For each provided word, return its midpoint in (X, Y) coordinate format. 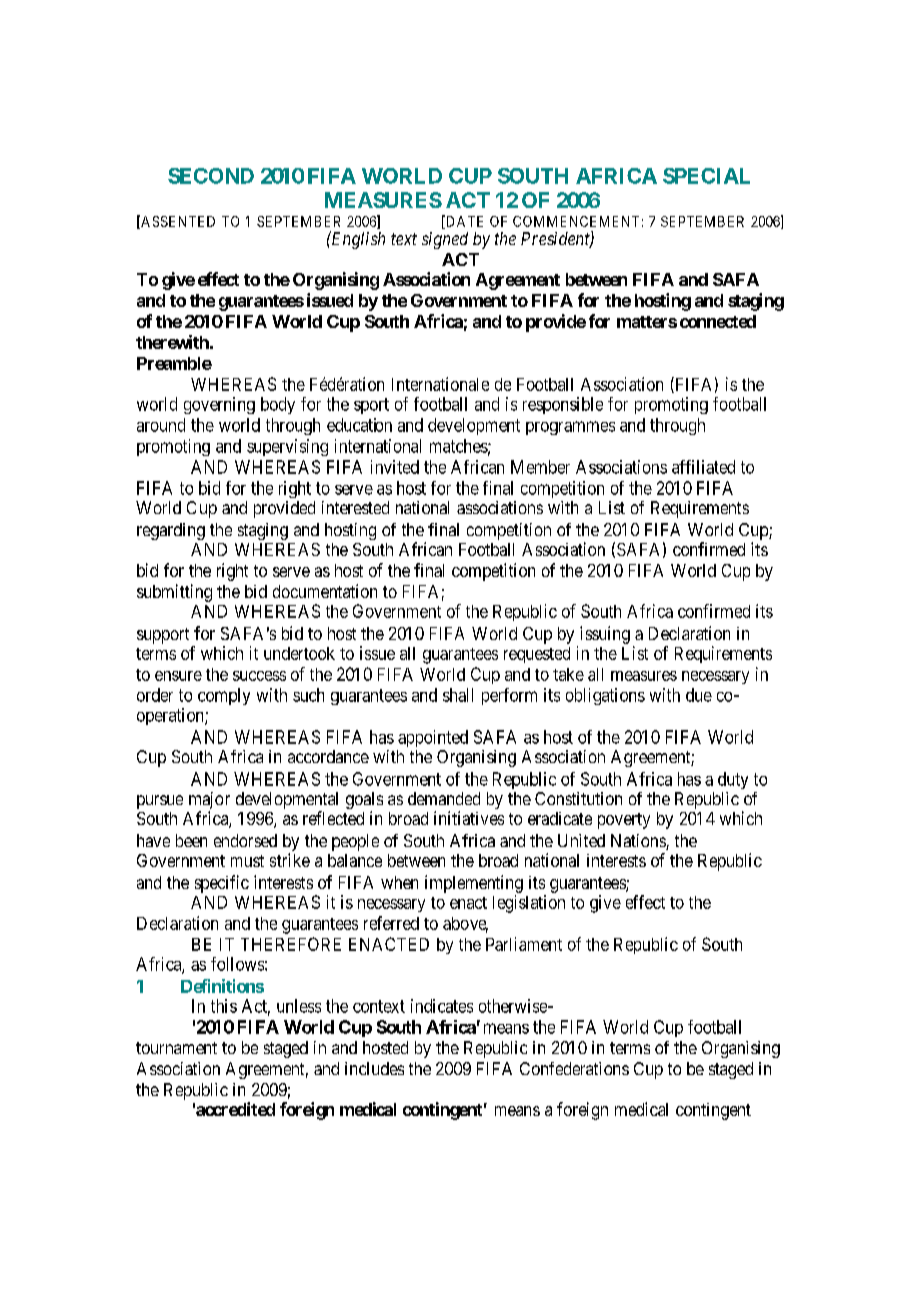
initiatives (469, 818)
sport (371, 406)
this (224, 1006)
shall (458, 695)
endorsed (245, 840)
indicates (442, 1006)
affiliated (703, 467)
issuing (605, 635)
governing (219, 405)
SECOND (211, 176)
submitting (174, 593)
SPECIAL (706, 176)
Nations (639, 842)
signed (445, 240)
